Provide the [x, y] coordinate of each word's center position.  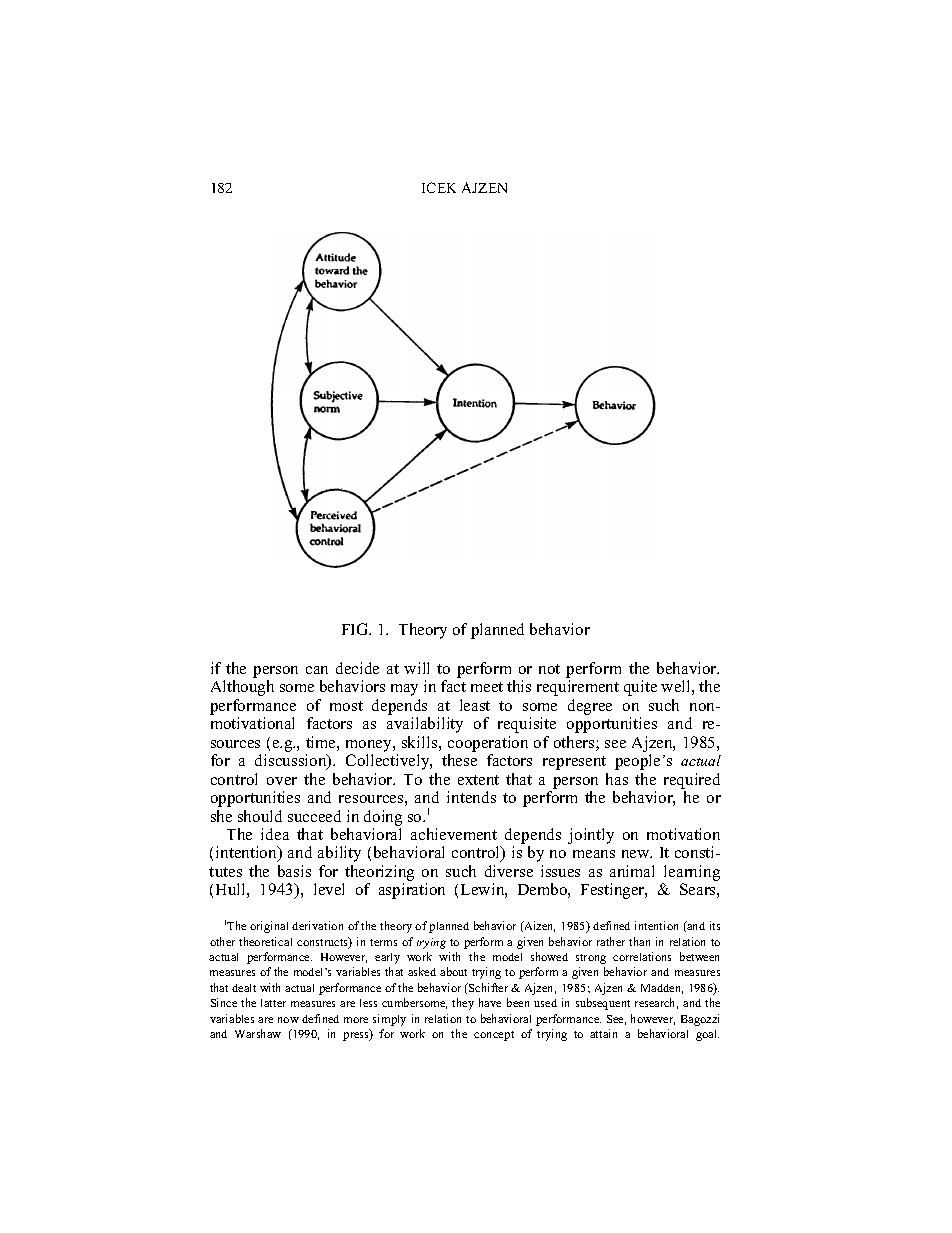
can [317, 670]
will [416, 668]
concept [494, 1036]
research [656, 1003]
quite [640, 688]
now [288, 1020]
